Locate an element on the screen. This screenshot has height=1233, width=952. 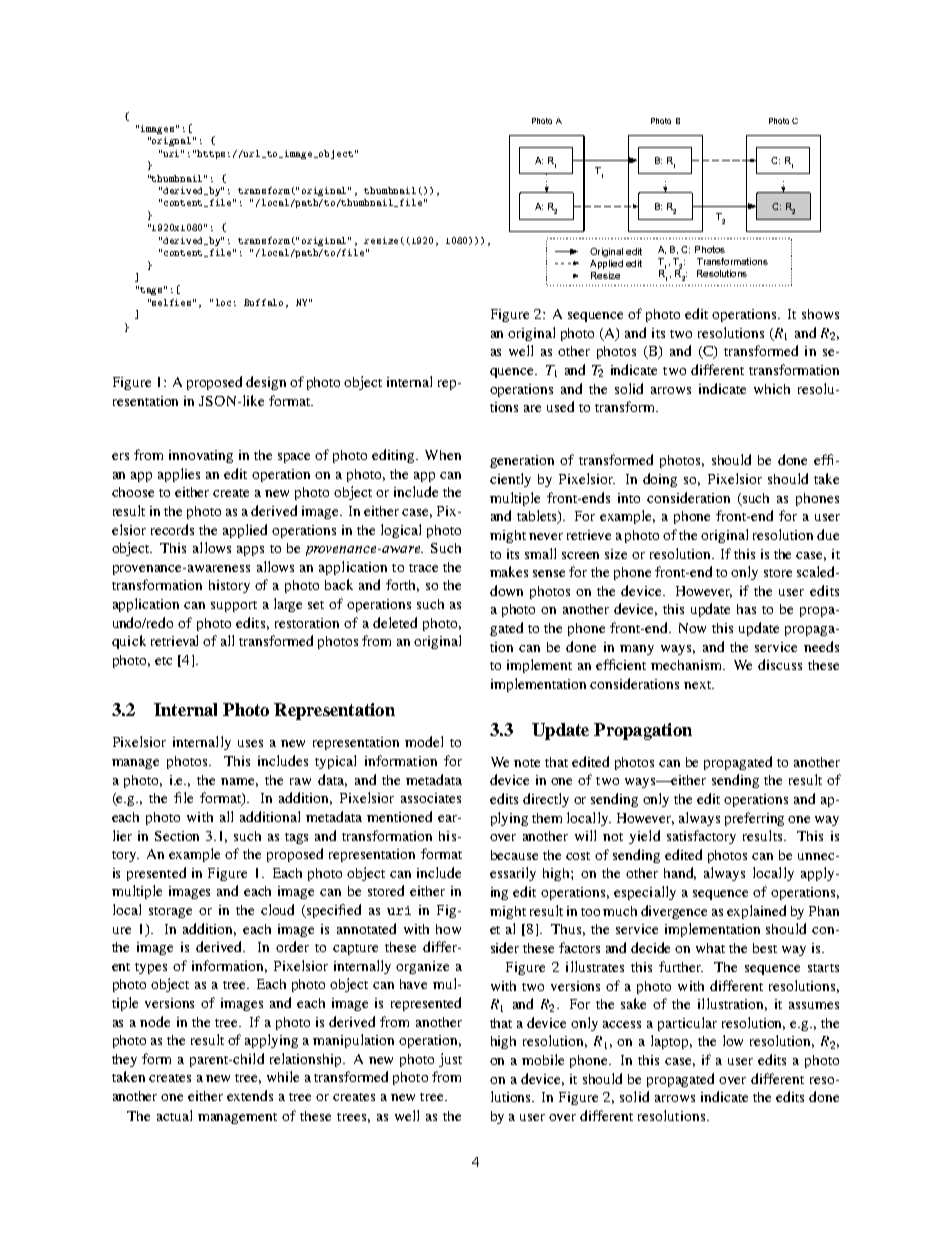
design is located at coordinates (266, 383).
